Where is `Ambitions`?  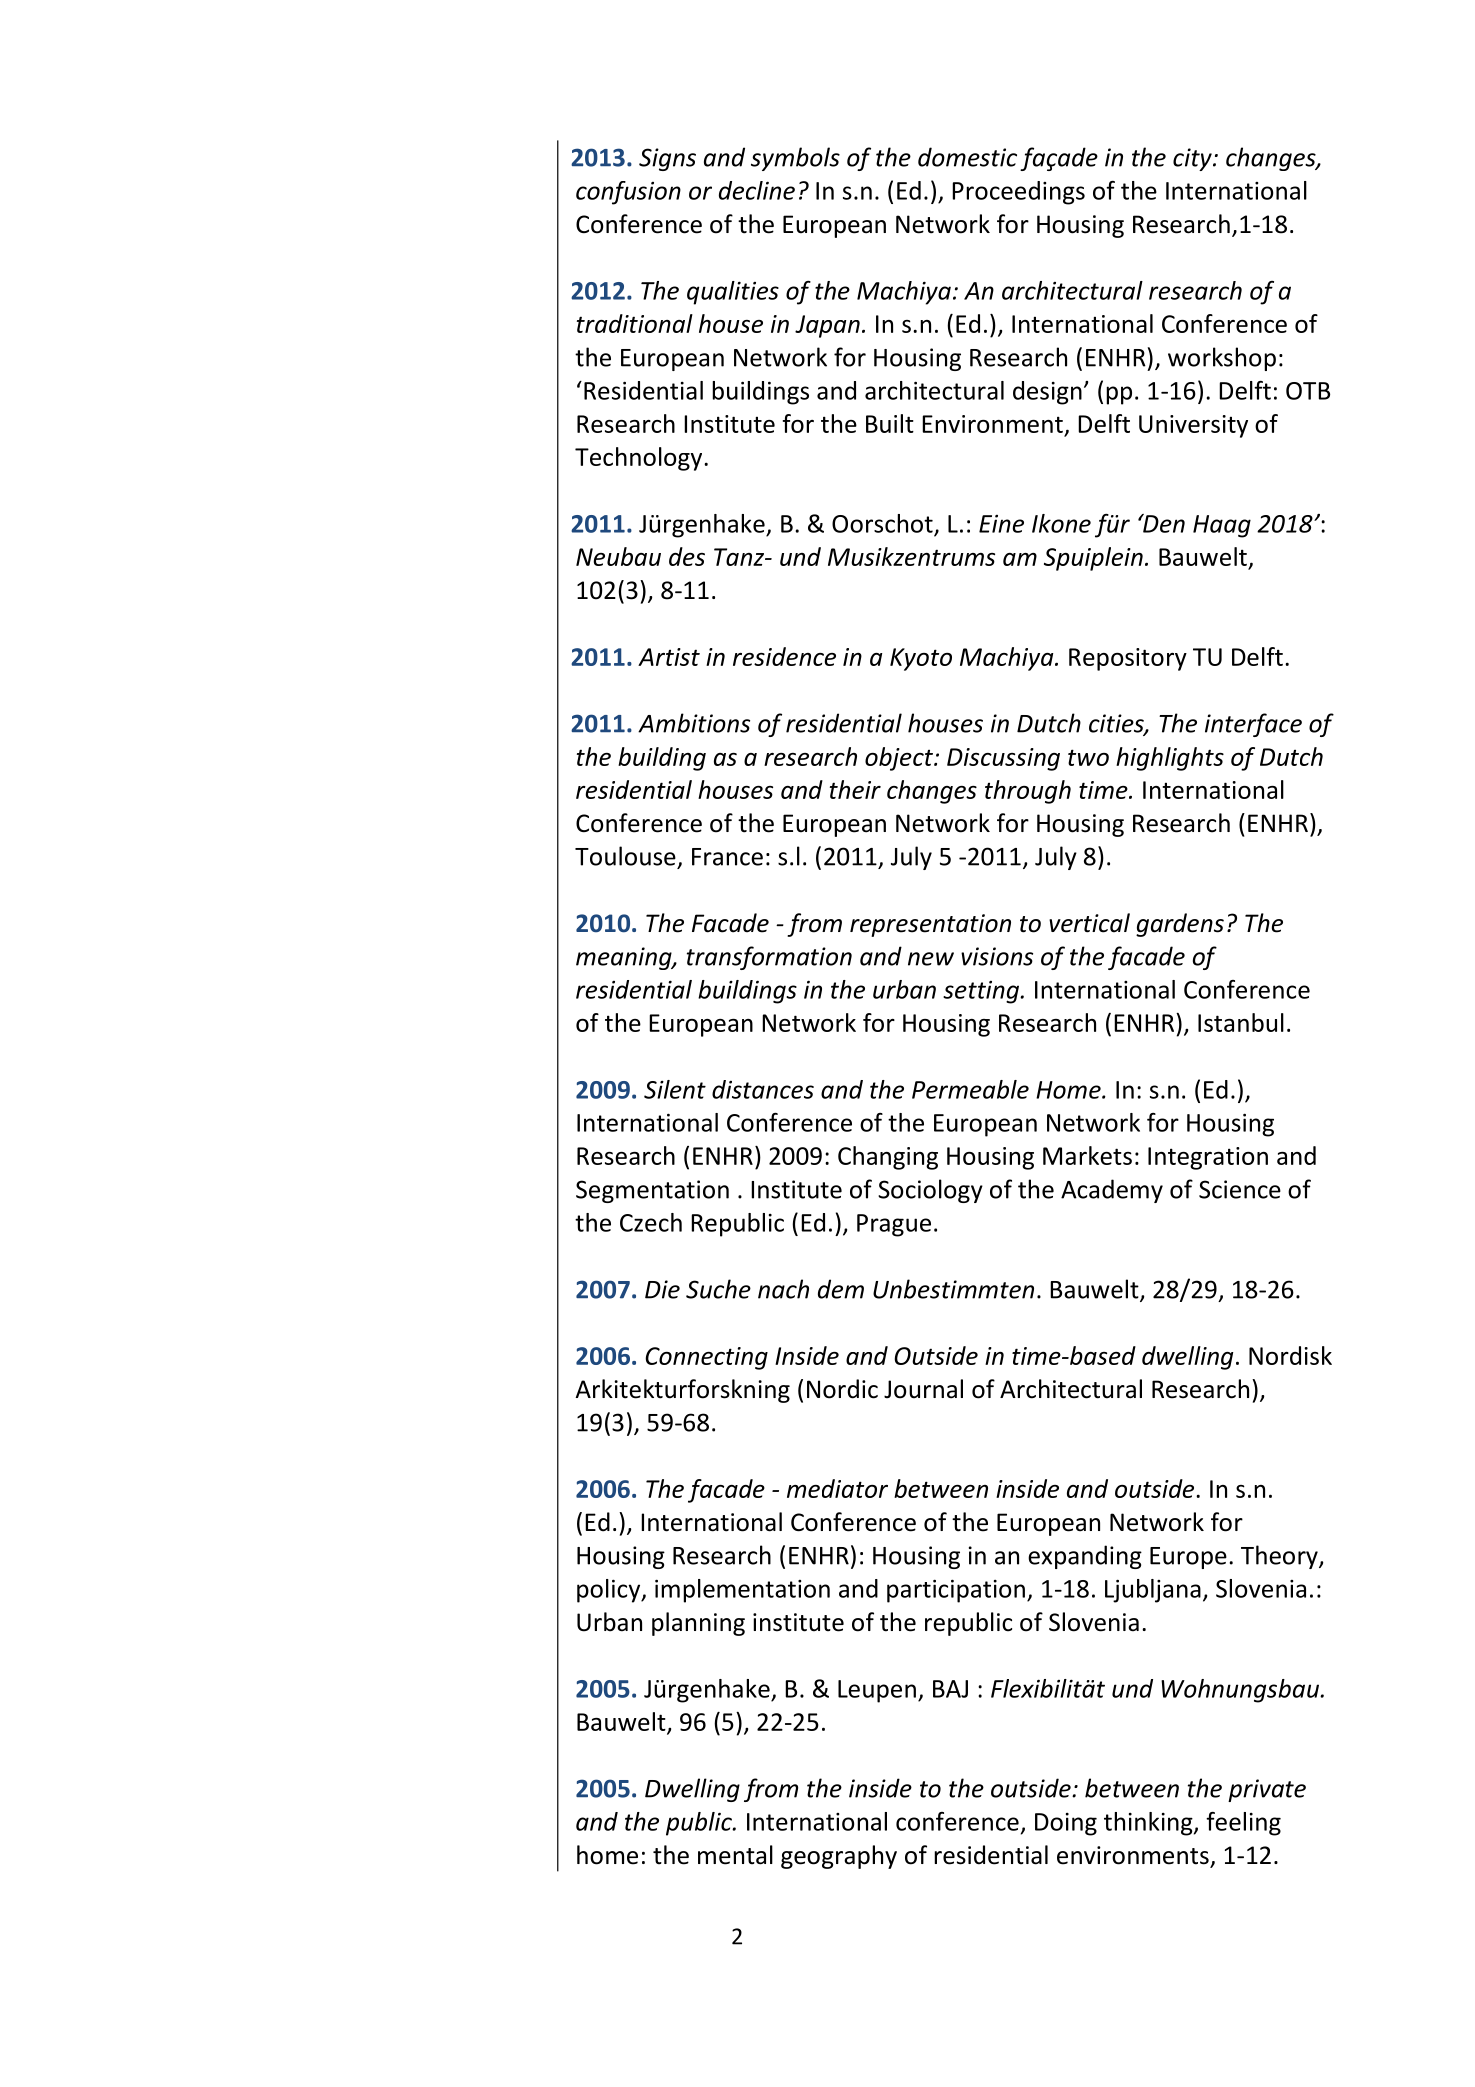
Ambitions is located at coordinates (694, 723).
